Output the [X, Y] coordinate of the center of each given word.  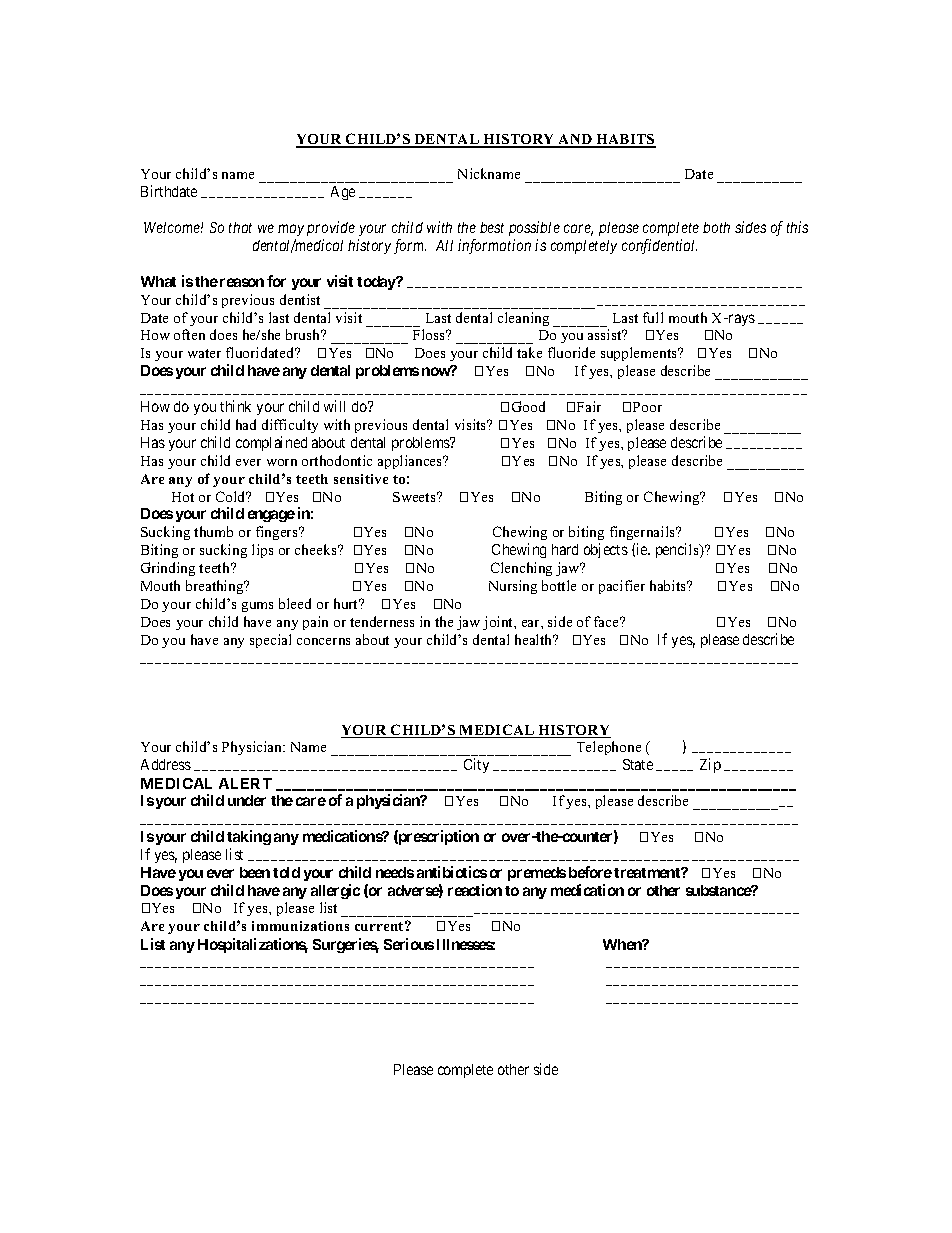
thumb [213, 531]
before [590, 872]
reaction [475, 890]
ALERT [245, 783]
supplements [640, 354]
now [437, 371]
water [204, 353]
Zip [710, 765]
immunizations [300, 926]
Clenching [521, 569]
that [240, 227]
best [492, 227]
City [476, 765]
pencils [678, 550]
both [716, 227]
